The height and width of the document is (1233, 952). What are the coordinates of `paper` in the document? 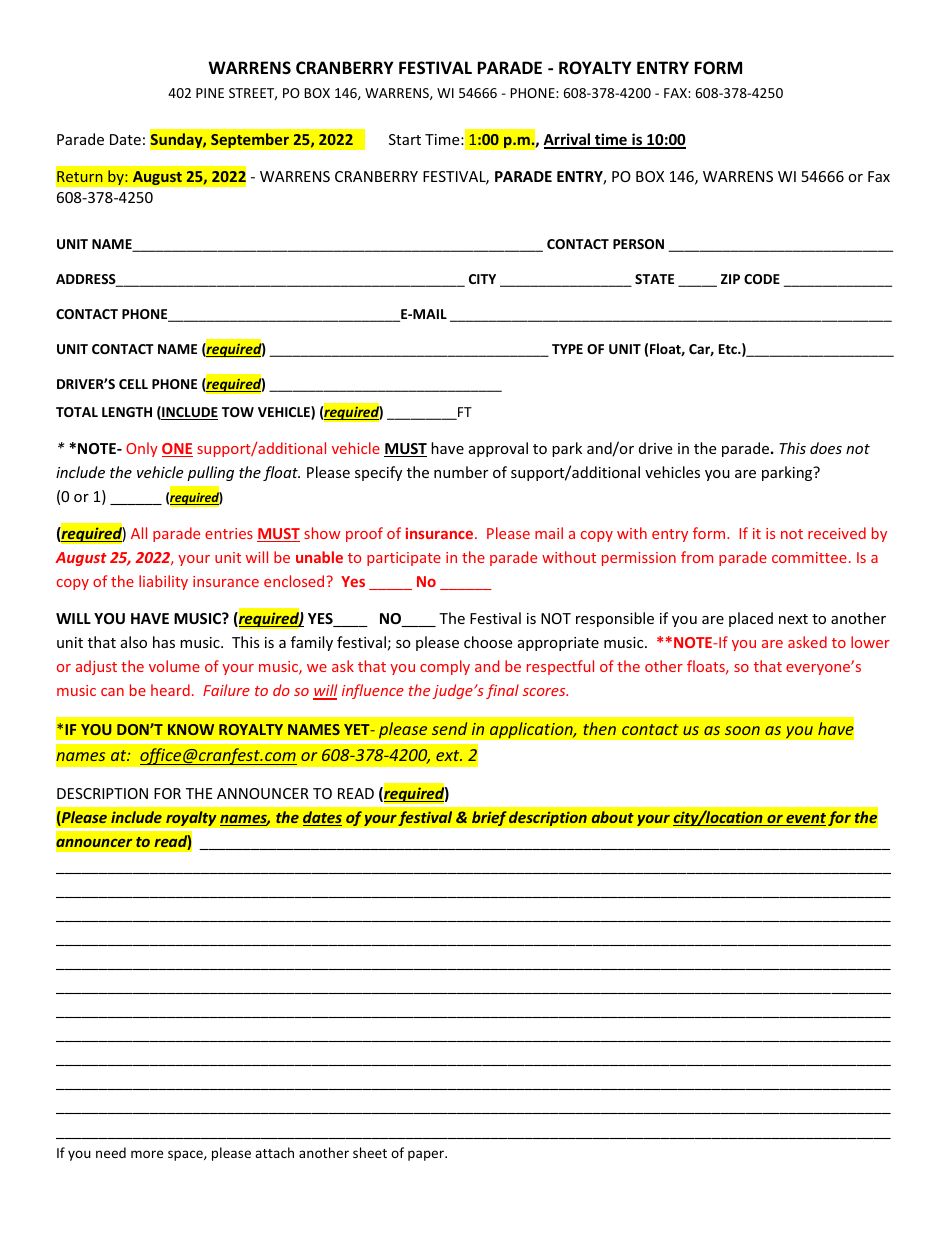 It's located at (427, 1155).
